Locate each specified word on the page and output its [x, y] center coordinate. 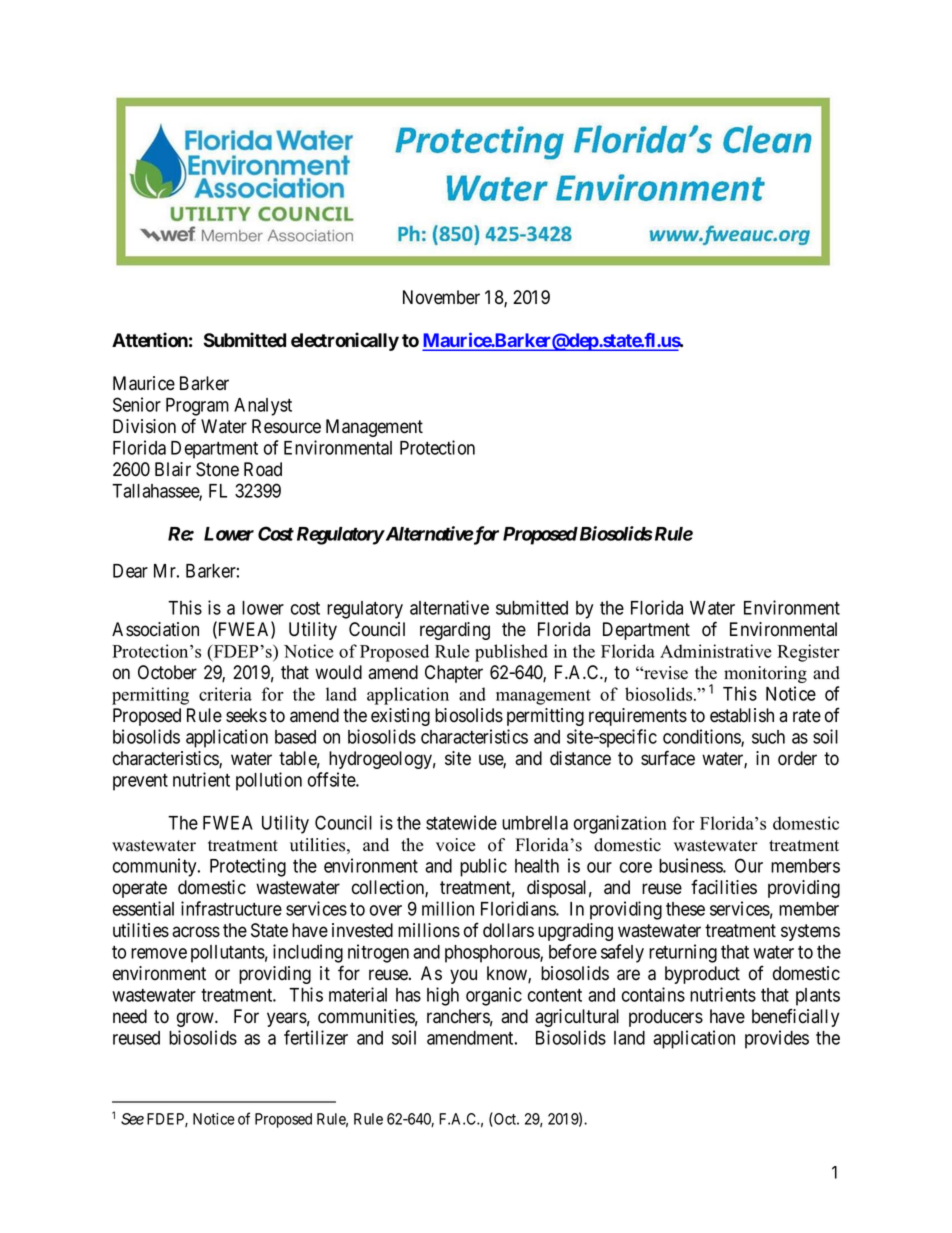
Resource [286, 426]
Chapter [454, 674]
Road [263, 469]
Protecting [248, 867]
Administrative [716, 651]
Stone [217, 469]
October [167, 672]
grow [196, 1019]
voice [456, 845]
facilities [724, 887]
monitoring [765, 674]
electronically [345, 341]
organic [494, 996]
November [441, 297]
